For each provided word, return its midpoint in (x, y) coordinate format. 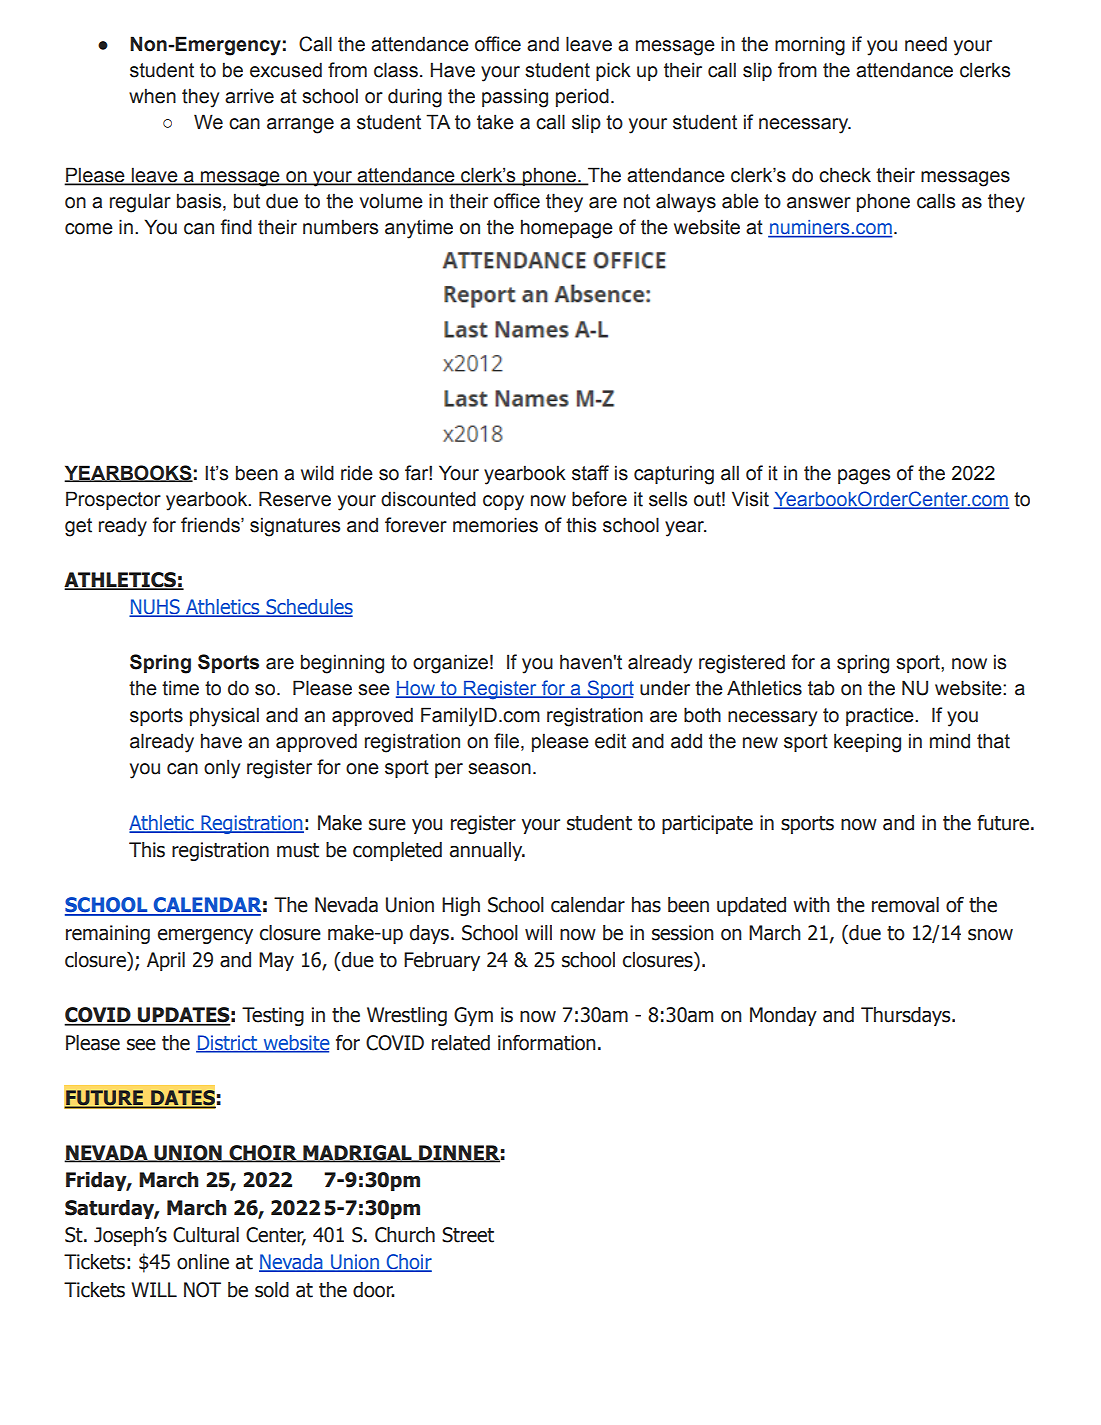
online (203, 1262)
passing (515, 98)
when (152, 96)
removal (905, 905)
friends (211, 525)
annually (487, 851)
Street (468, 1235)
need (926, 44)
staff (590, 473)
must (298, 850)
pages (864, 477)
